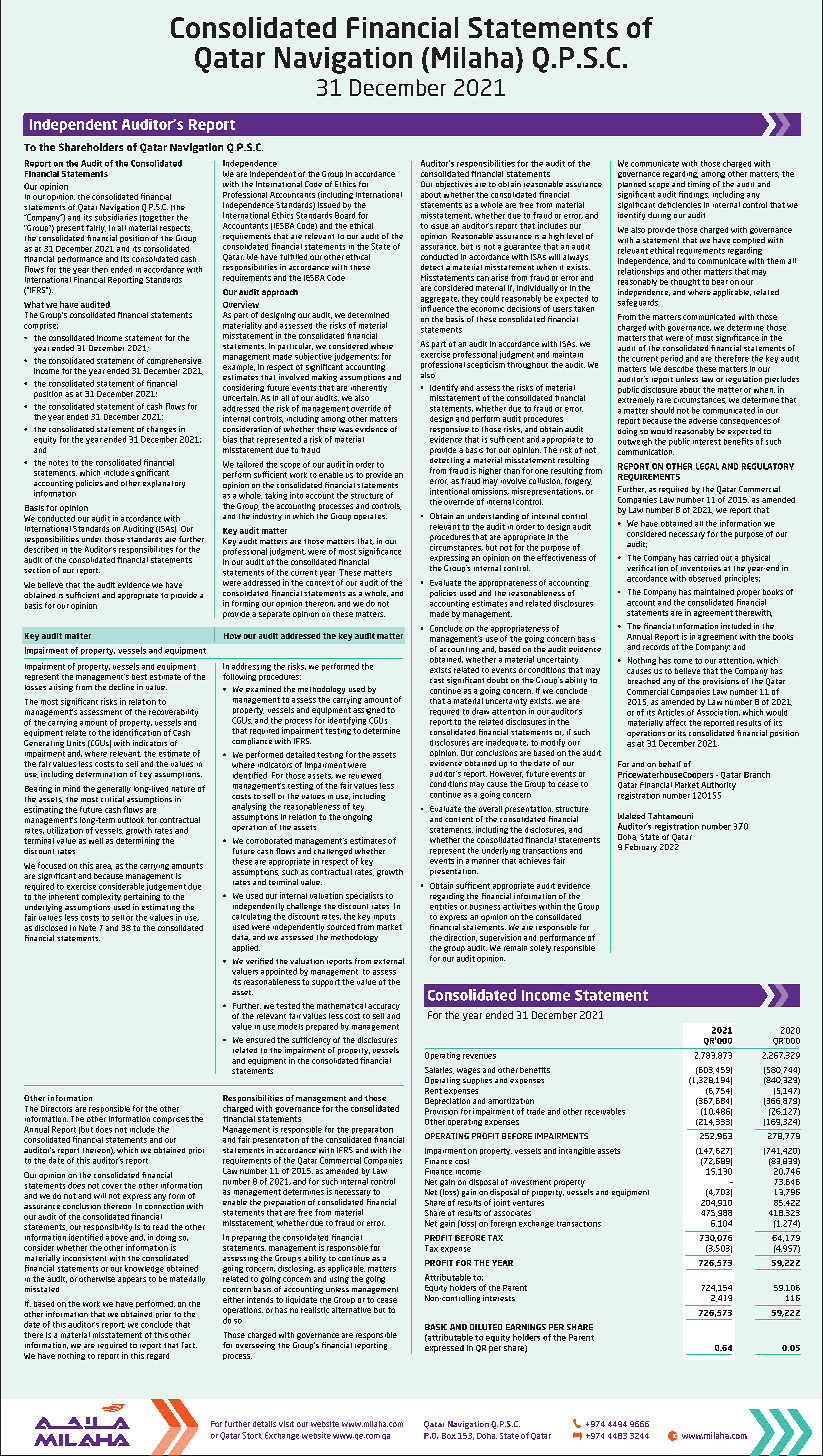 The image size is (823, 1456). What do you see at coordinates (526, 1327) in the screenshot?
I see `EARNINGS` at bounding box center [526, 1327].
